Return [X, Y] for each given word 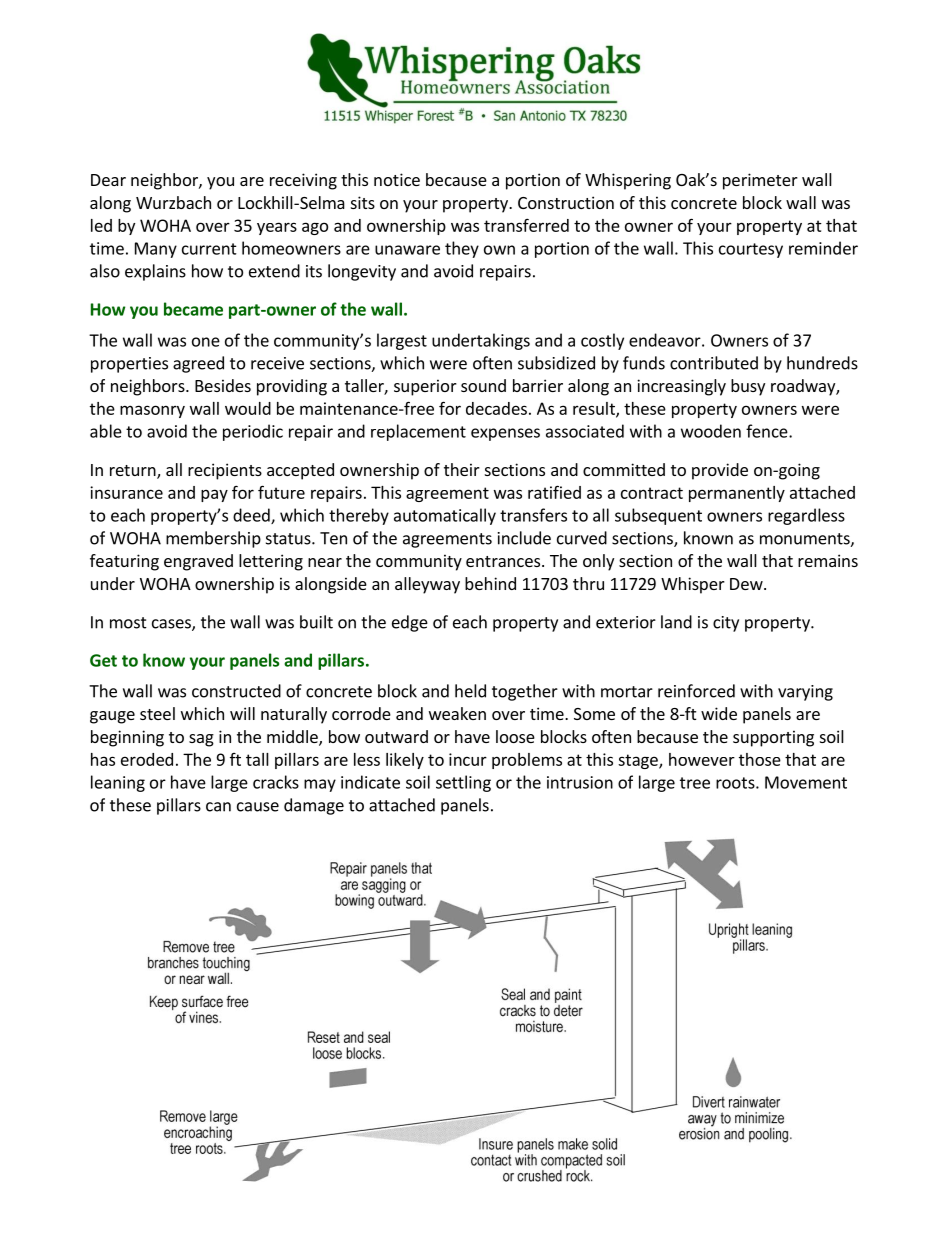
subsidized [556, 363]
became [193, 309]
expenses [505, 434]
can [218, 807]
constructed [236, 691]
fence [768, 431]
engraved [198, 562]
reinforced [696, 691]
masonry [152, 411]
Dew [747, 584]
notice [397, 179]
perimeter [760, 181]
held [470, 691]
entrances [503, 561]
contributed [714, 363]
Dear [108, 180]
